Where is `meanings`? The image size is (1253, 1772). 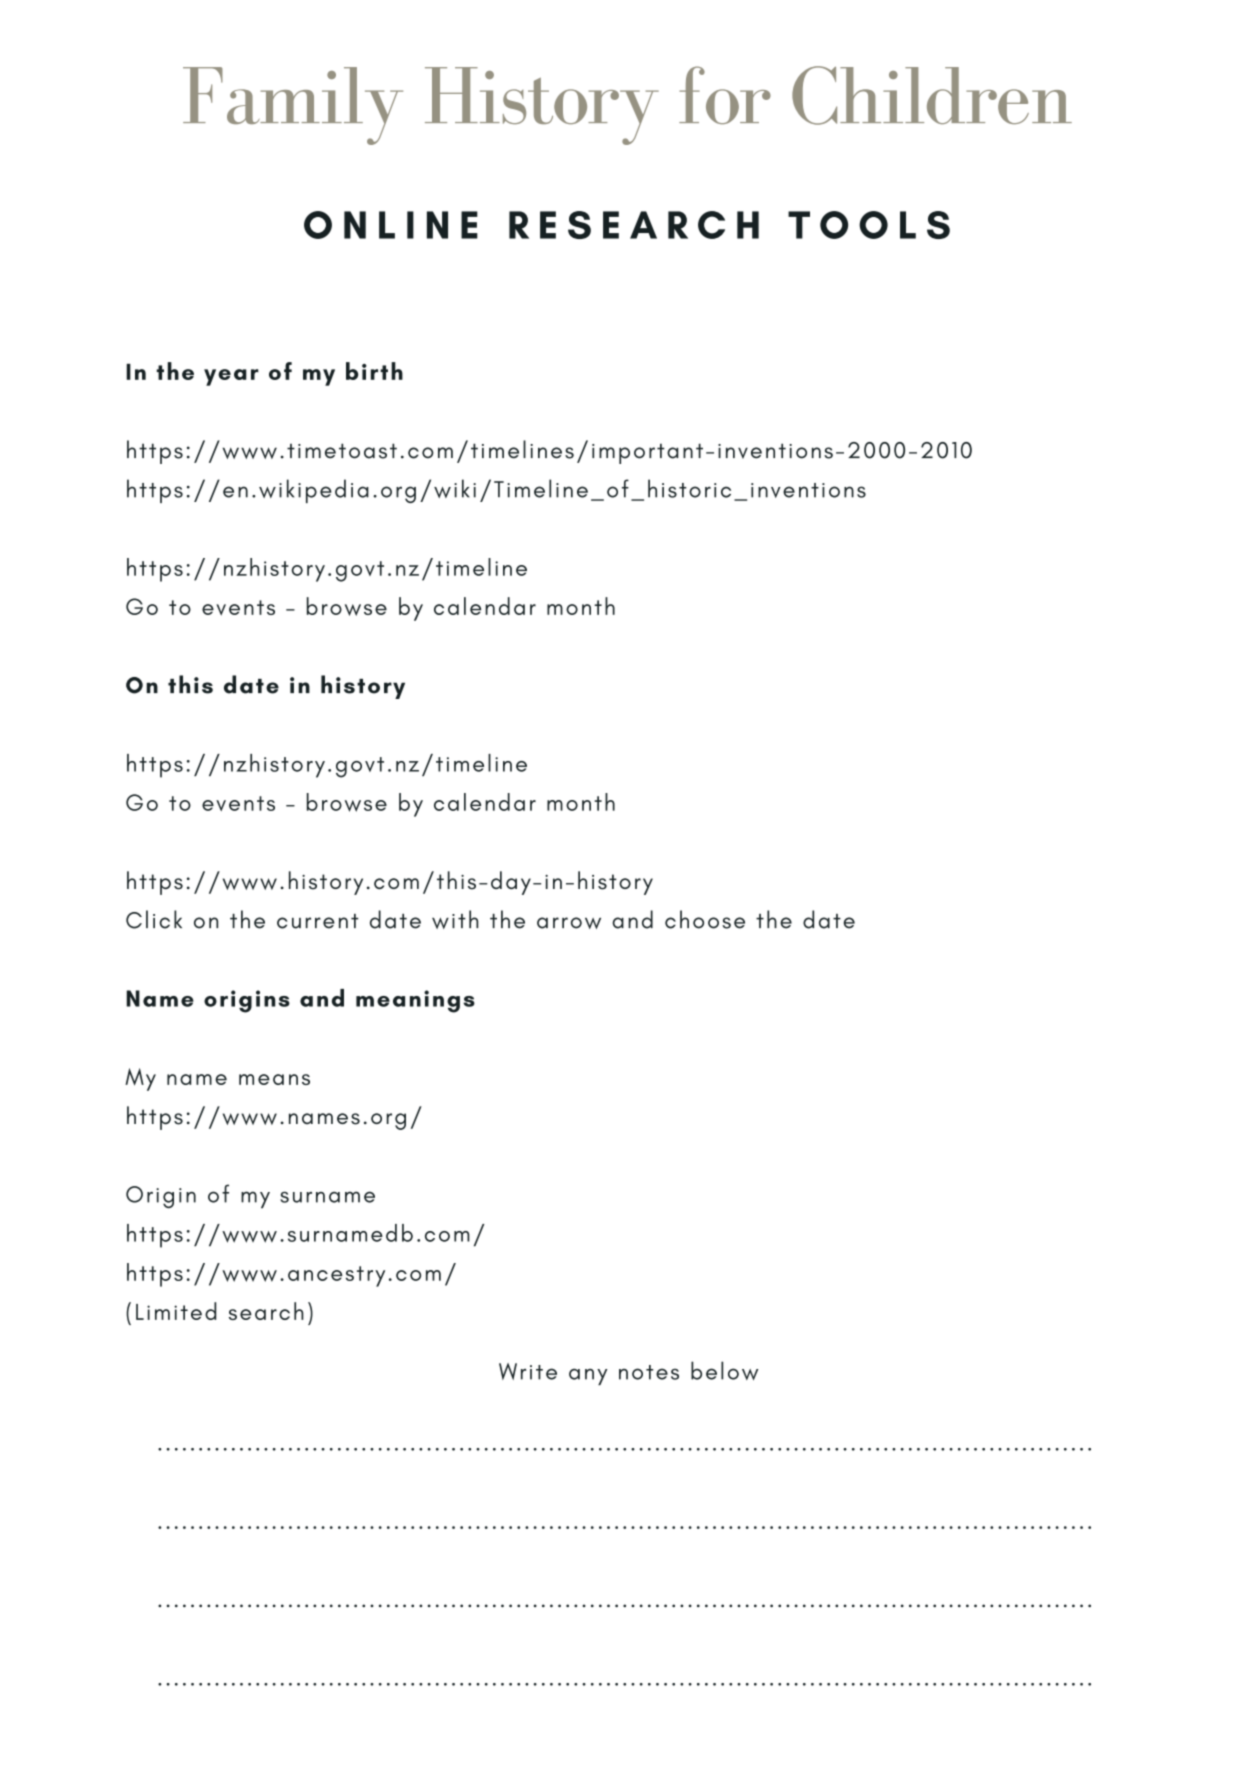
meanings is located at coordinates (415, 1001).
